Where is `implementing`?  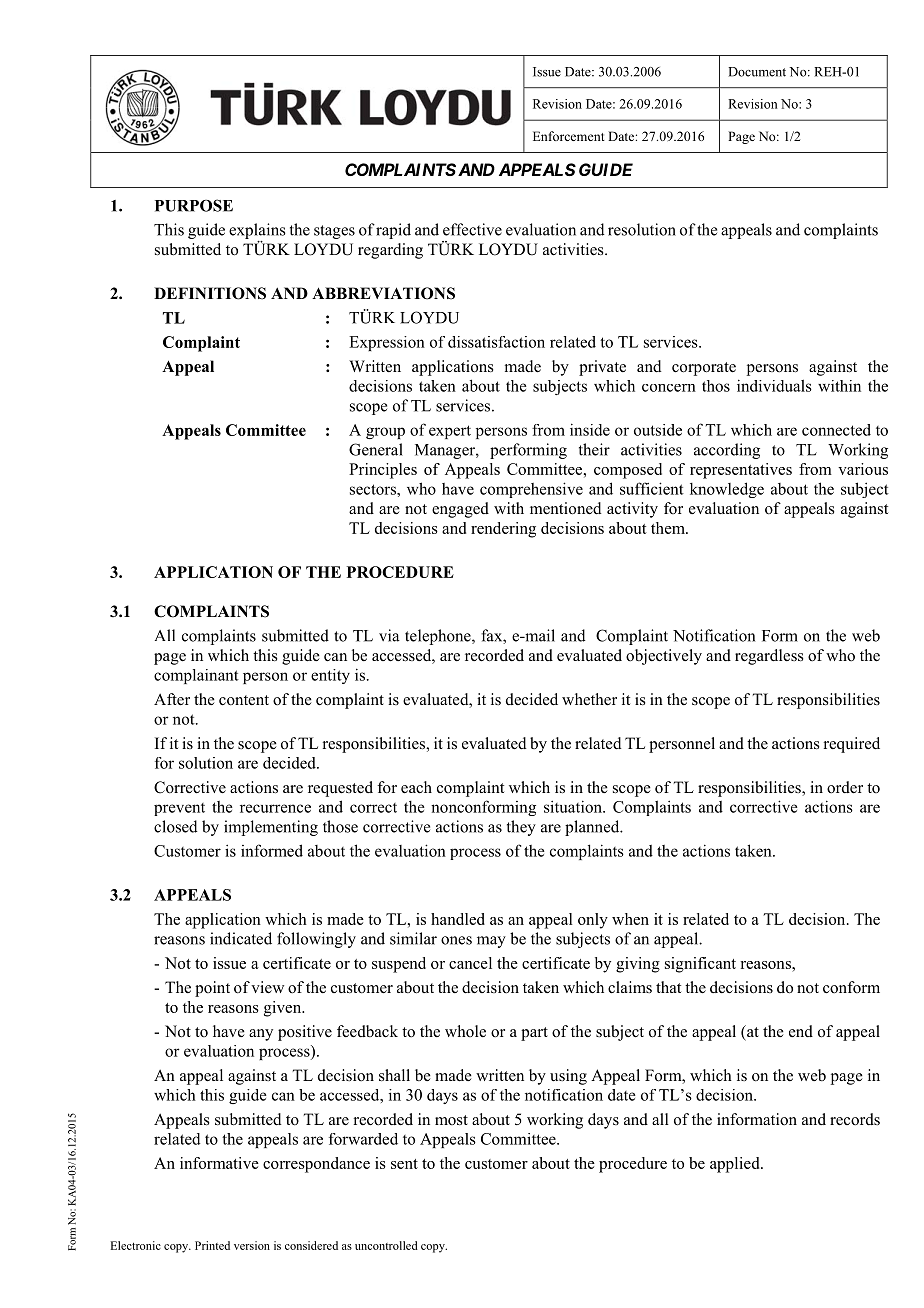
implementing is located at coordinates (271, 828).
